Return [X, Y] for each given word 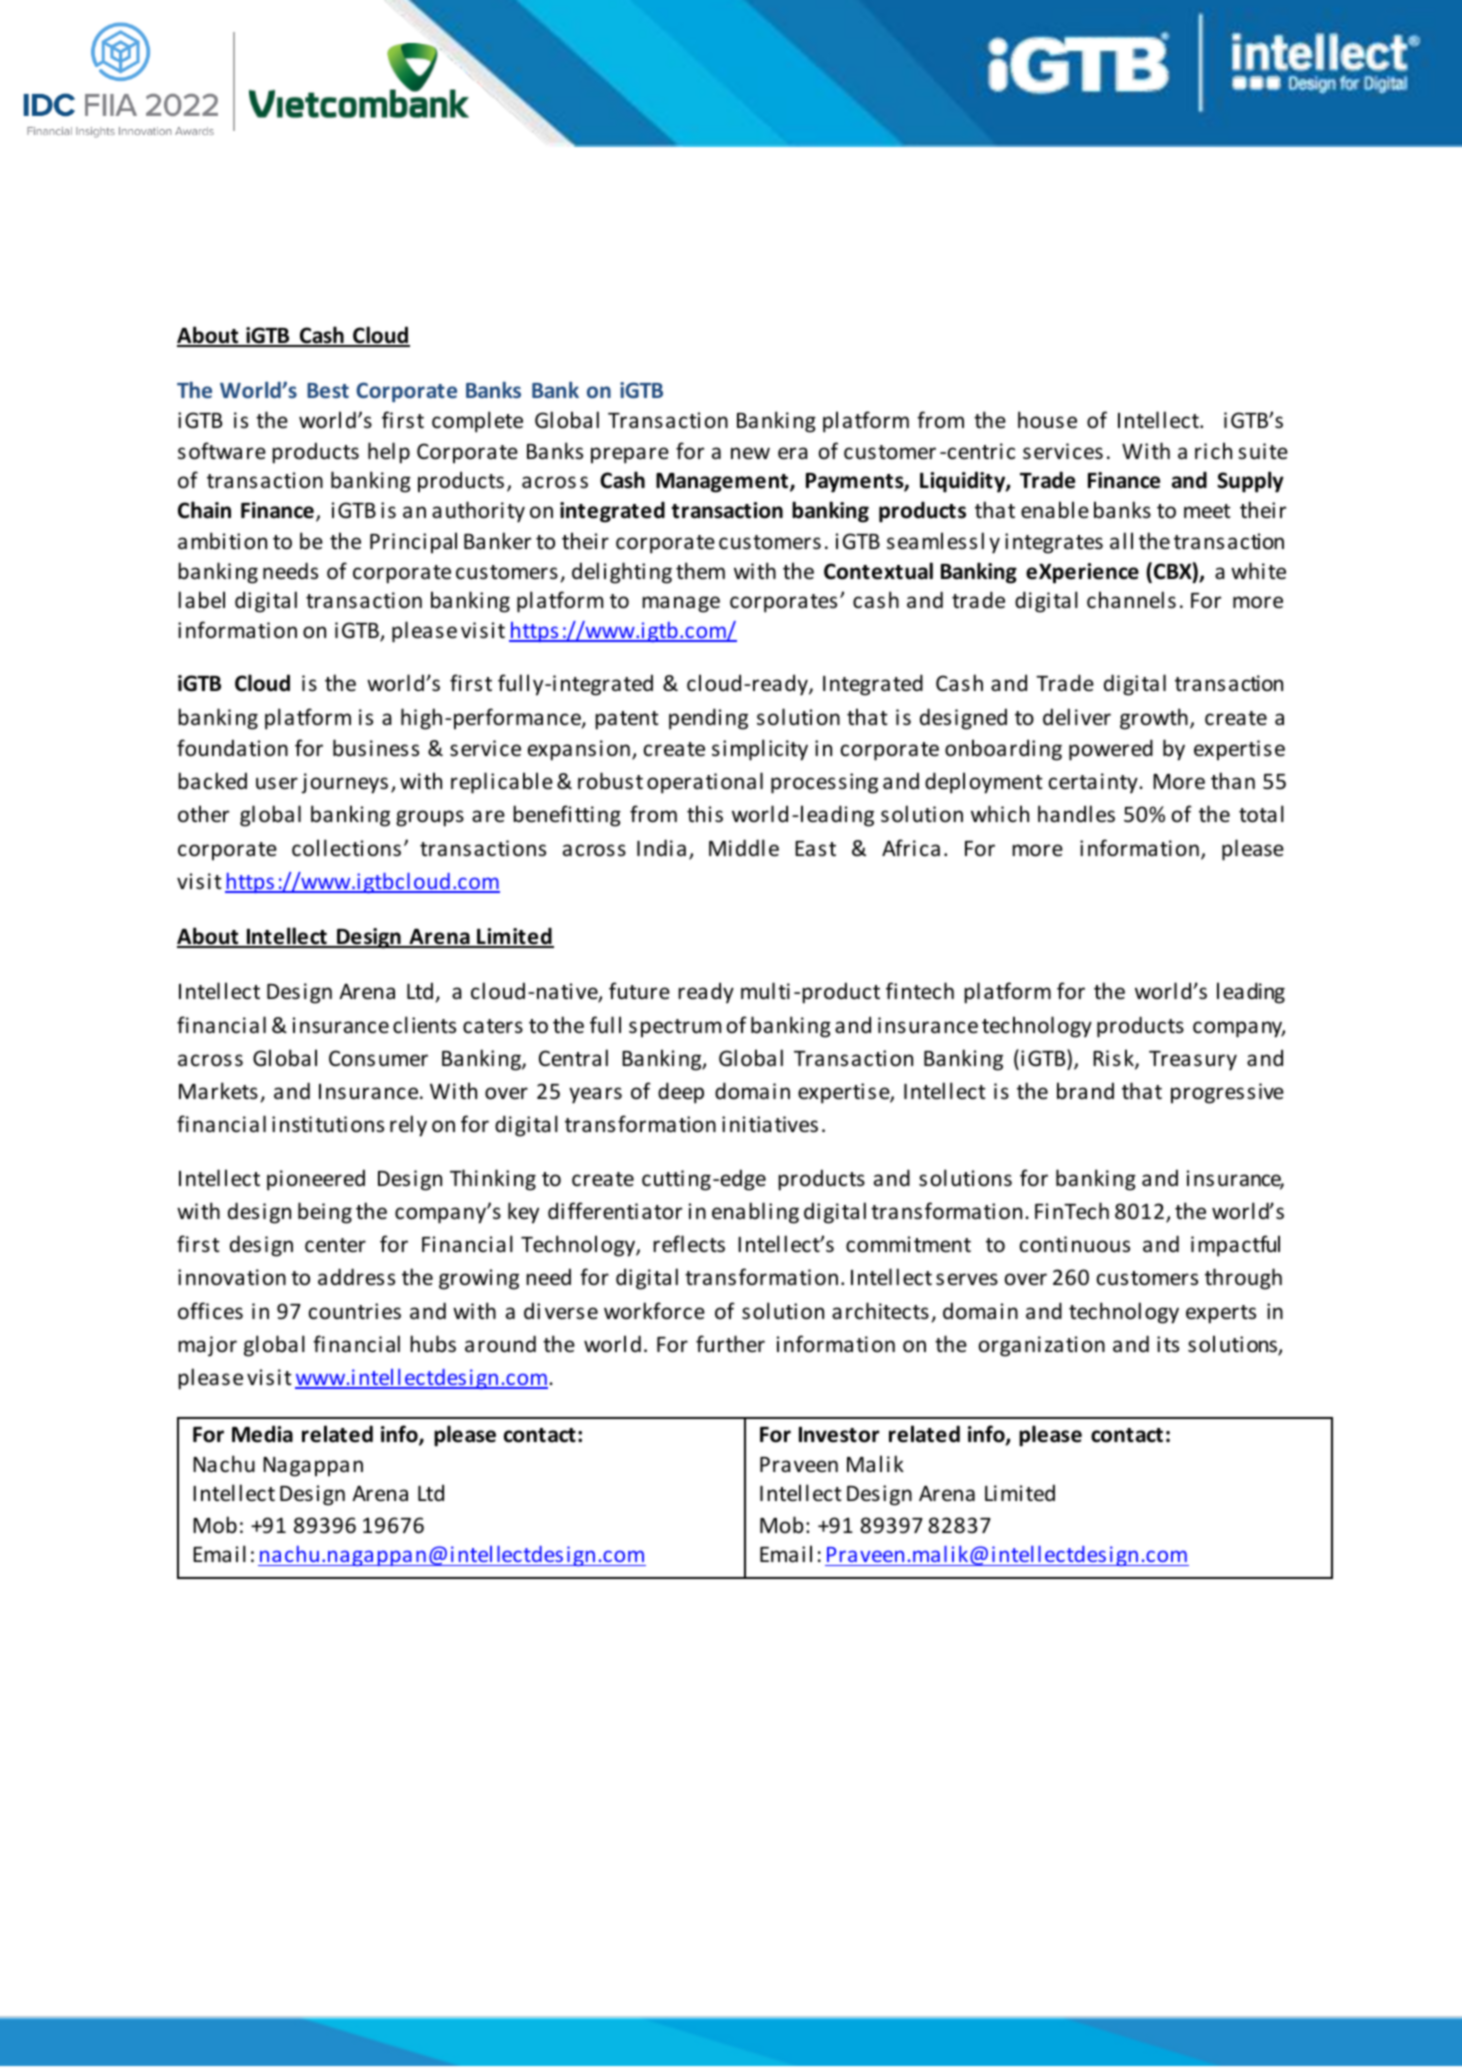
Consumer [378, 1058]
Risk [1114, 1059]
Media [262, 1434]
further [730, 1343]
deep [681, 1093]
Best [328, 390]
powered [1111, 750]
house [1047, 420]
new [750, 453]
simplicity [760, 750]
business [376, 748]
